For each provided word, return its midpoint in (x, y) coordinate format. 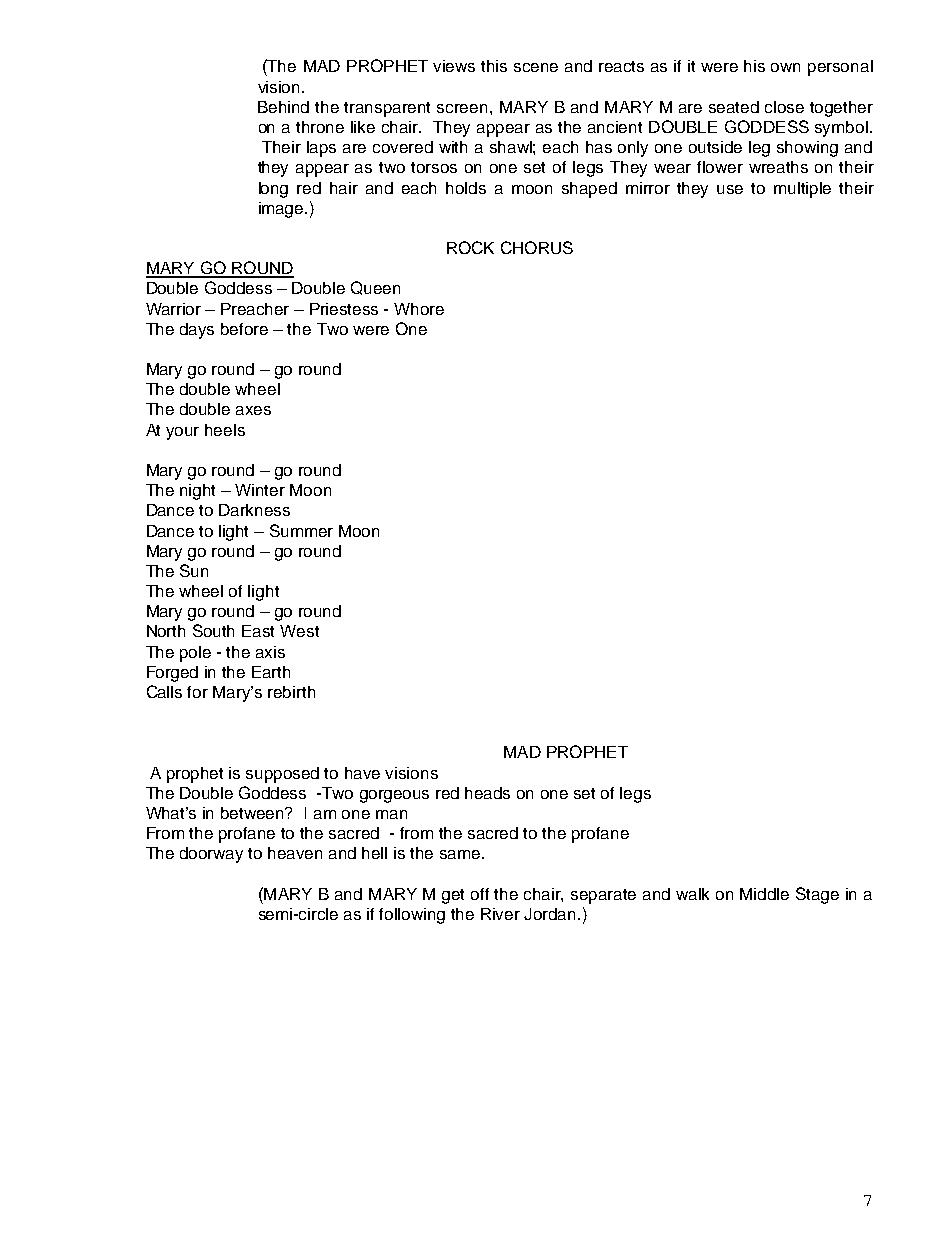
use (730, 189)
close (784, 107)
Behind (283, 107)
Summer (301, 530)
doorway (211, 855)
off (480, 894)
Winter (260, 490)
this (494, 66)
